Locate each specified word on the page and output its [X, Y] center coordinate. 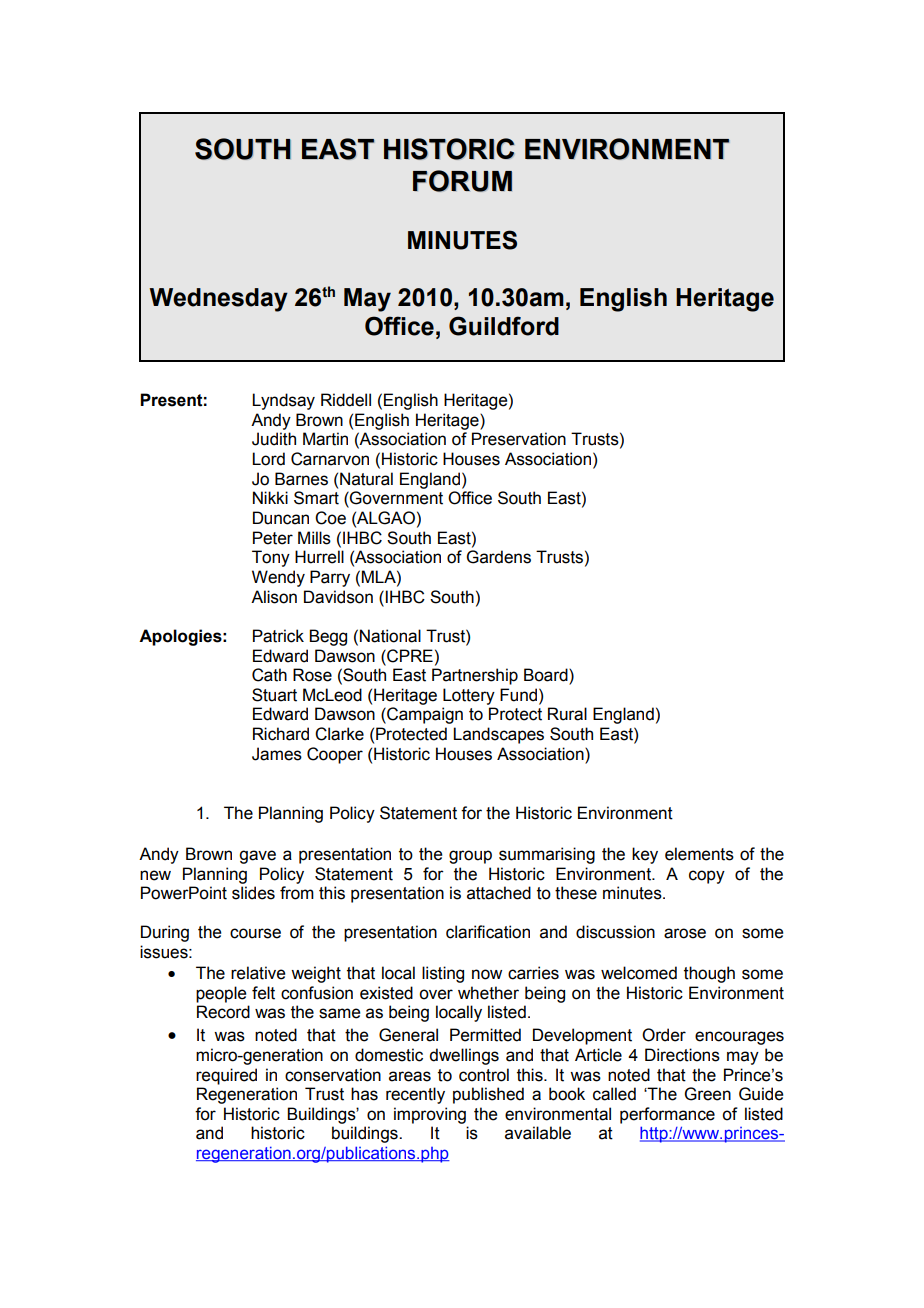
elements [699, 854]
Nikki [270, 497]
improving [430, 1115]
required [226, 1076]
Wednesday [218, 300]
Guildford [504, 326]
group [470, 857]
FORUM [462, 181]
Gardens [499, 557]
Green [708, 1094]
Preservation [519, 439]
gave [257, 857]
